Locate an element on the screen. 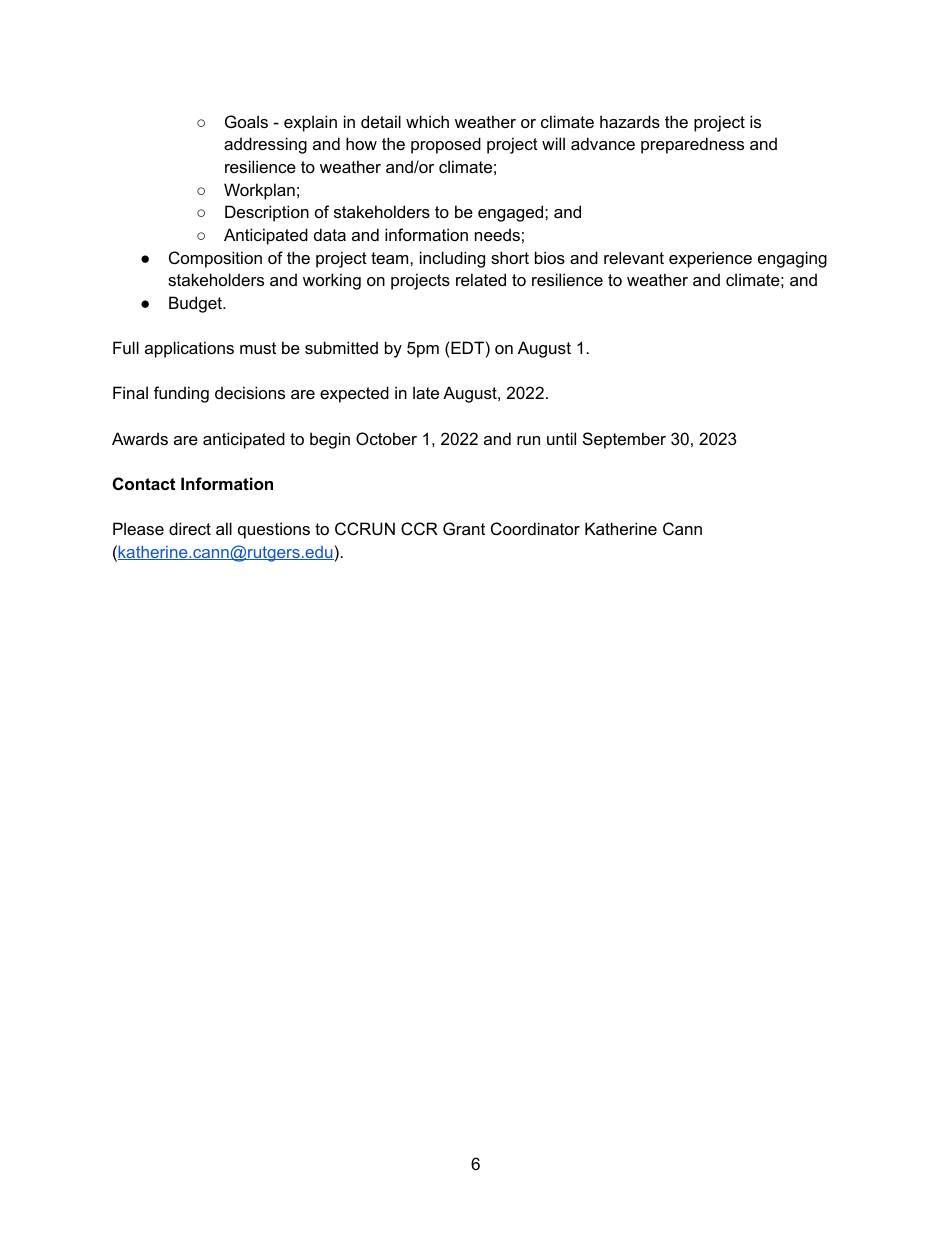  Coordinator is located at coordinates (535, 528).
